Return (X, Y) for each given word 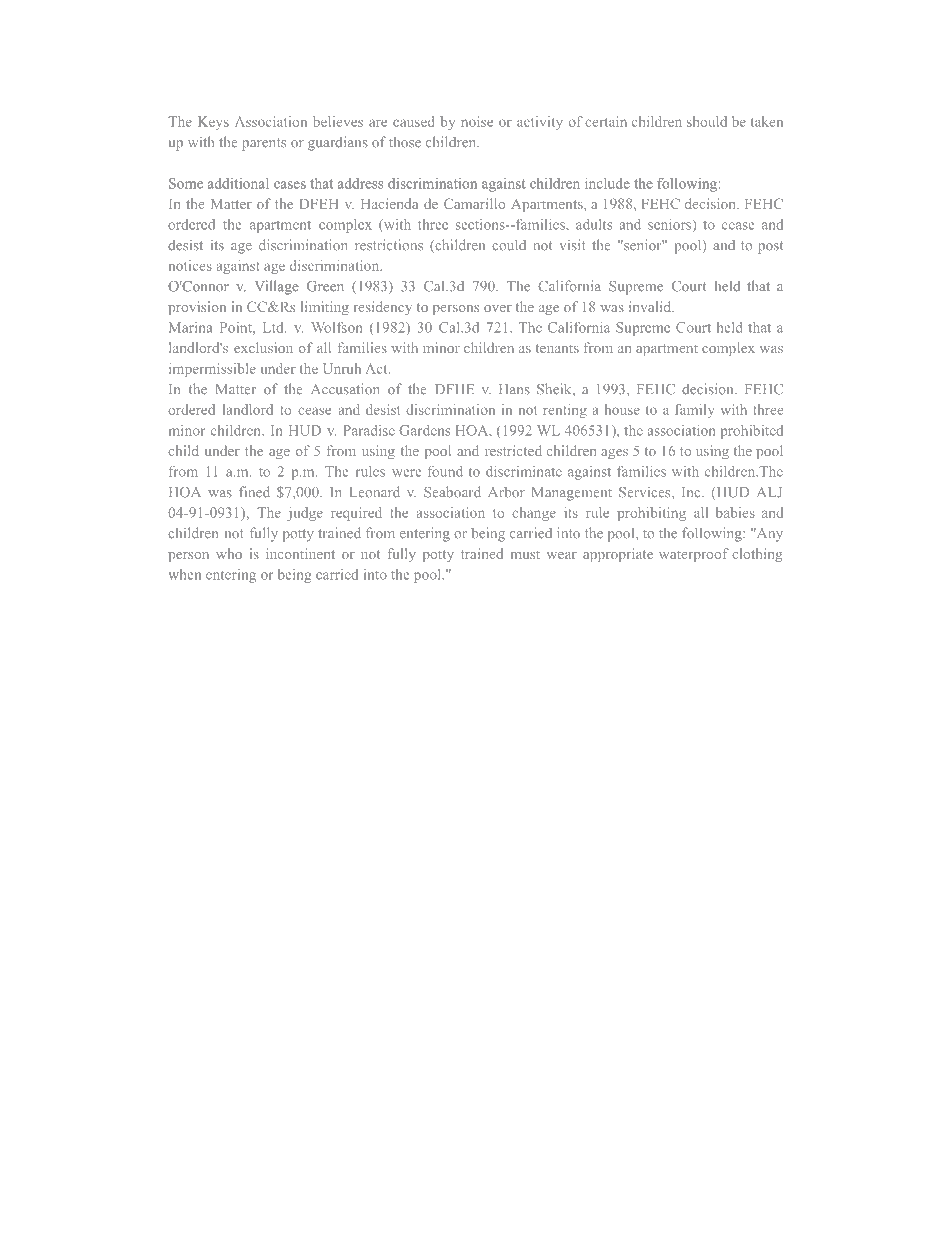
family (694, 411)
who (229, 553)
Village (276, 287)
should (707, 121)
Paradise (369, 430)
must (525, 555)
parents (264, 144)
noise (477, 121)
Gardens (424, 430)
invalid (651, 306)
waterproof (694, 555)
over (498, 308)
